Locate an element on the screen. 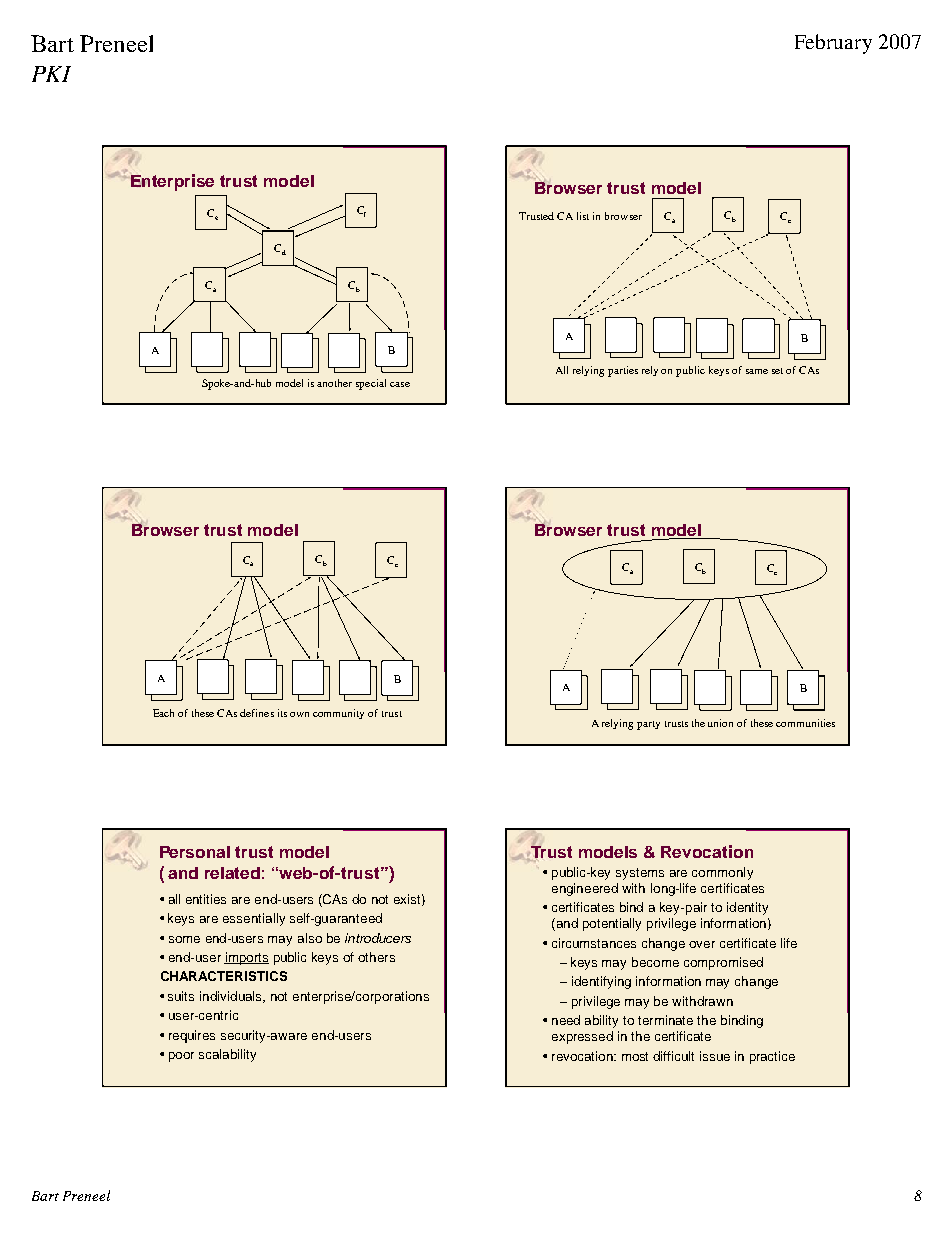 The image size is (952, 1233). requires is located at coordinates (192, 1036).
